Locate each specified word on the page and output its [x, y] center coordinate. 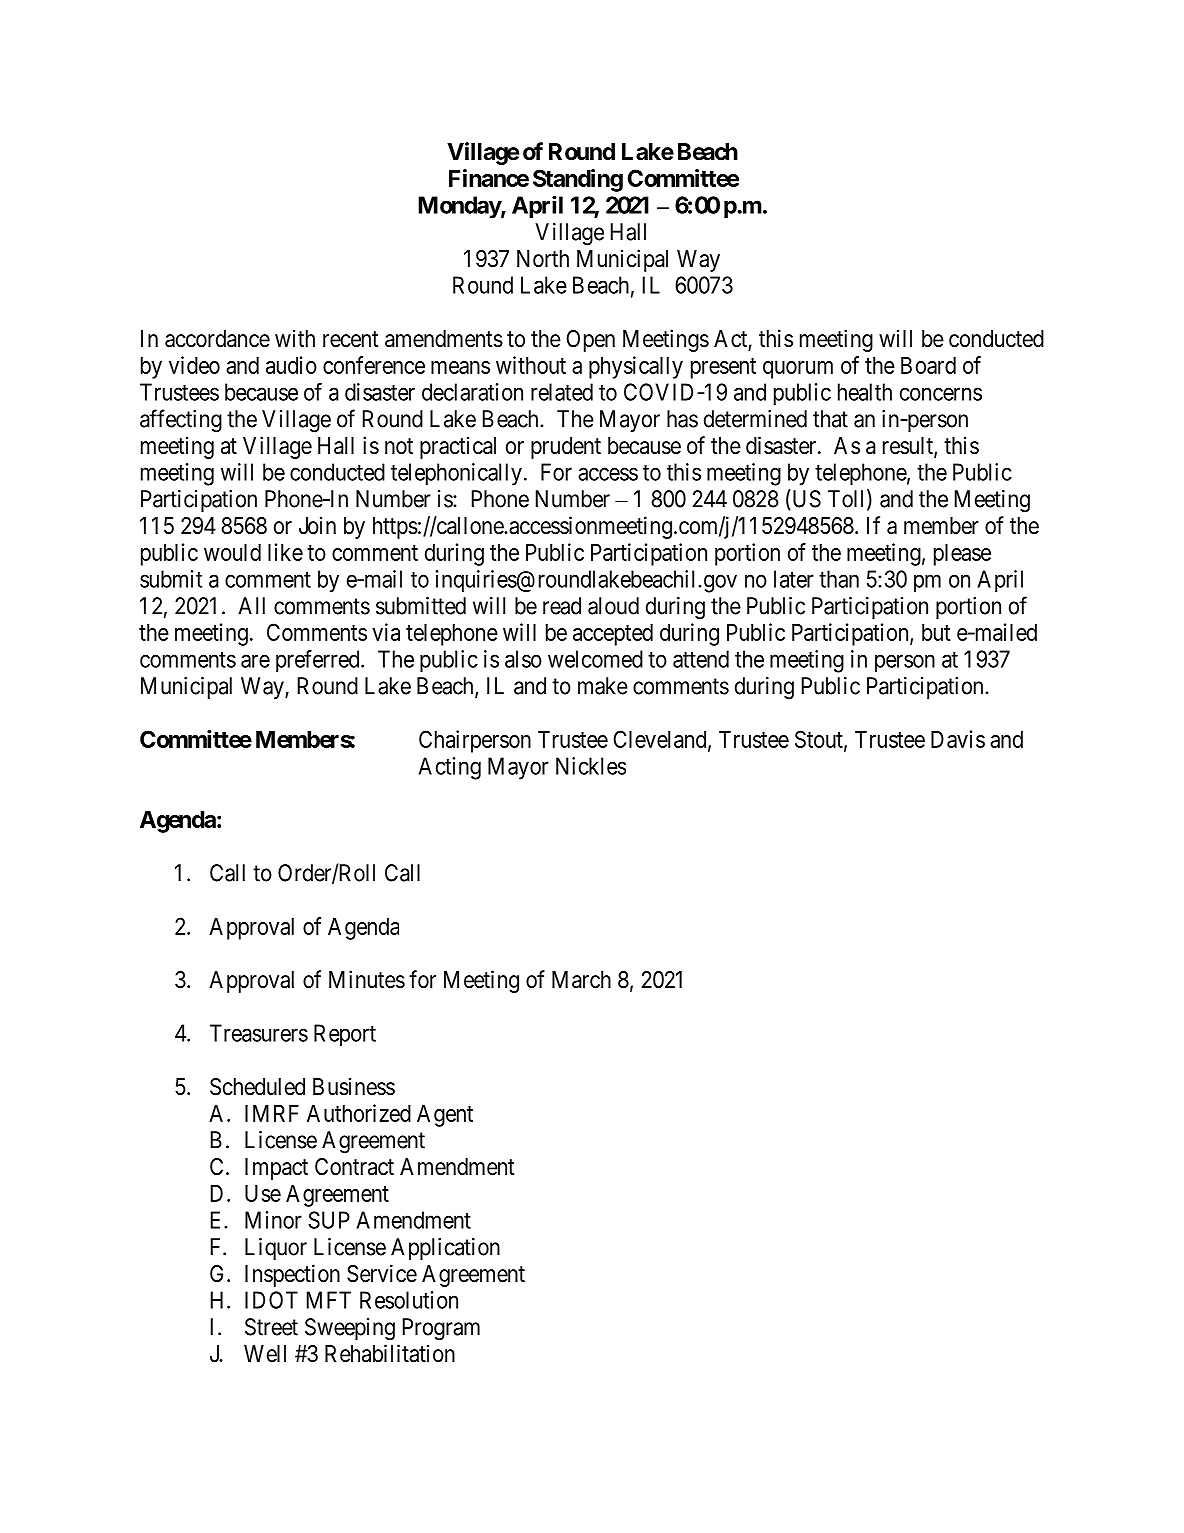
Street [271, 1327]
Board [928, 365]
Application [445, 1249]
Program [441, 1329]
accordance [217, 339]
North [543, 259]
